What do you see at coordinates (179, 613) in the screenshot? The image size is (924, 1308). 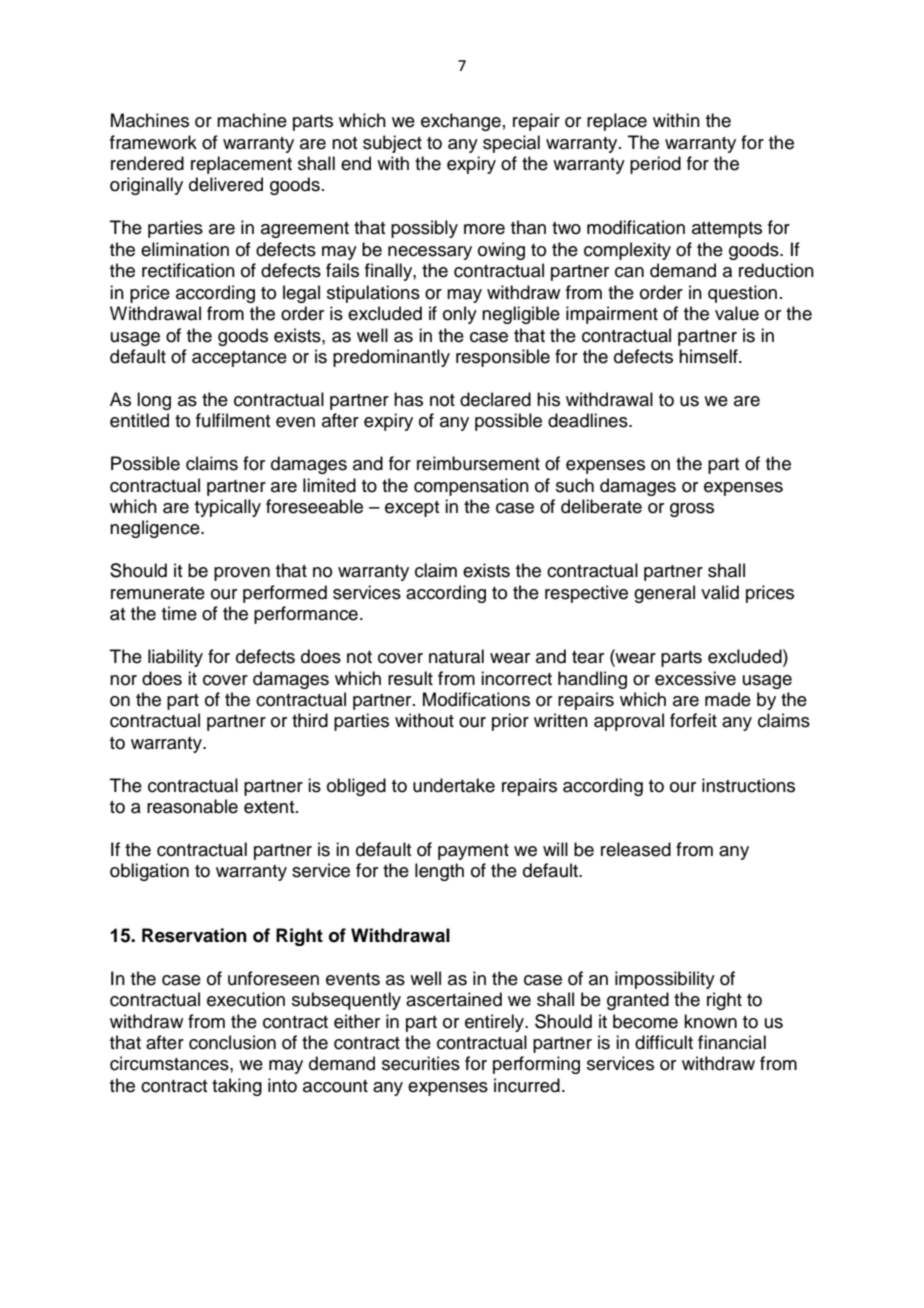 I see `time` at bounding box center [179, 613].
